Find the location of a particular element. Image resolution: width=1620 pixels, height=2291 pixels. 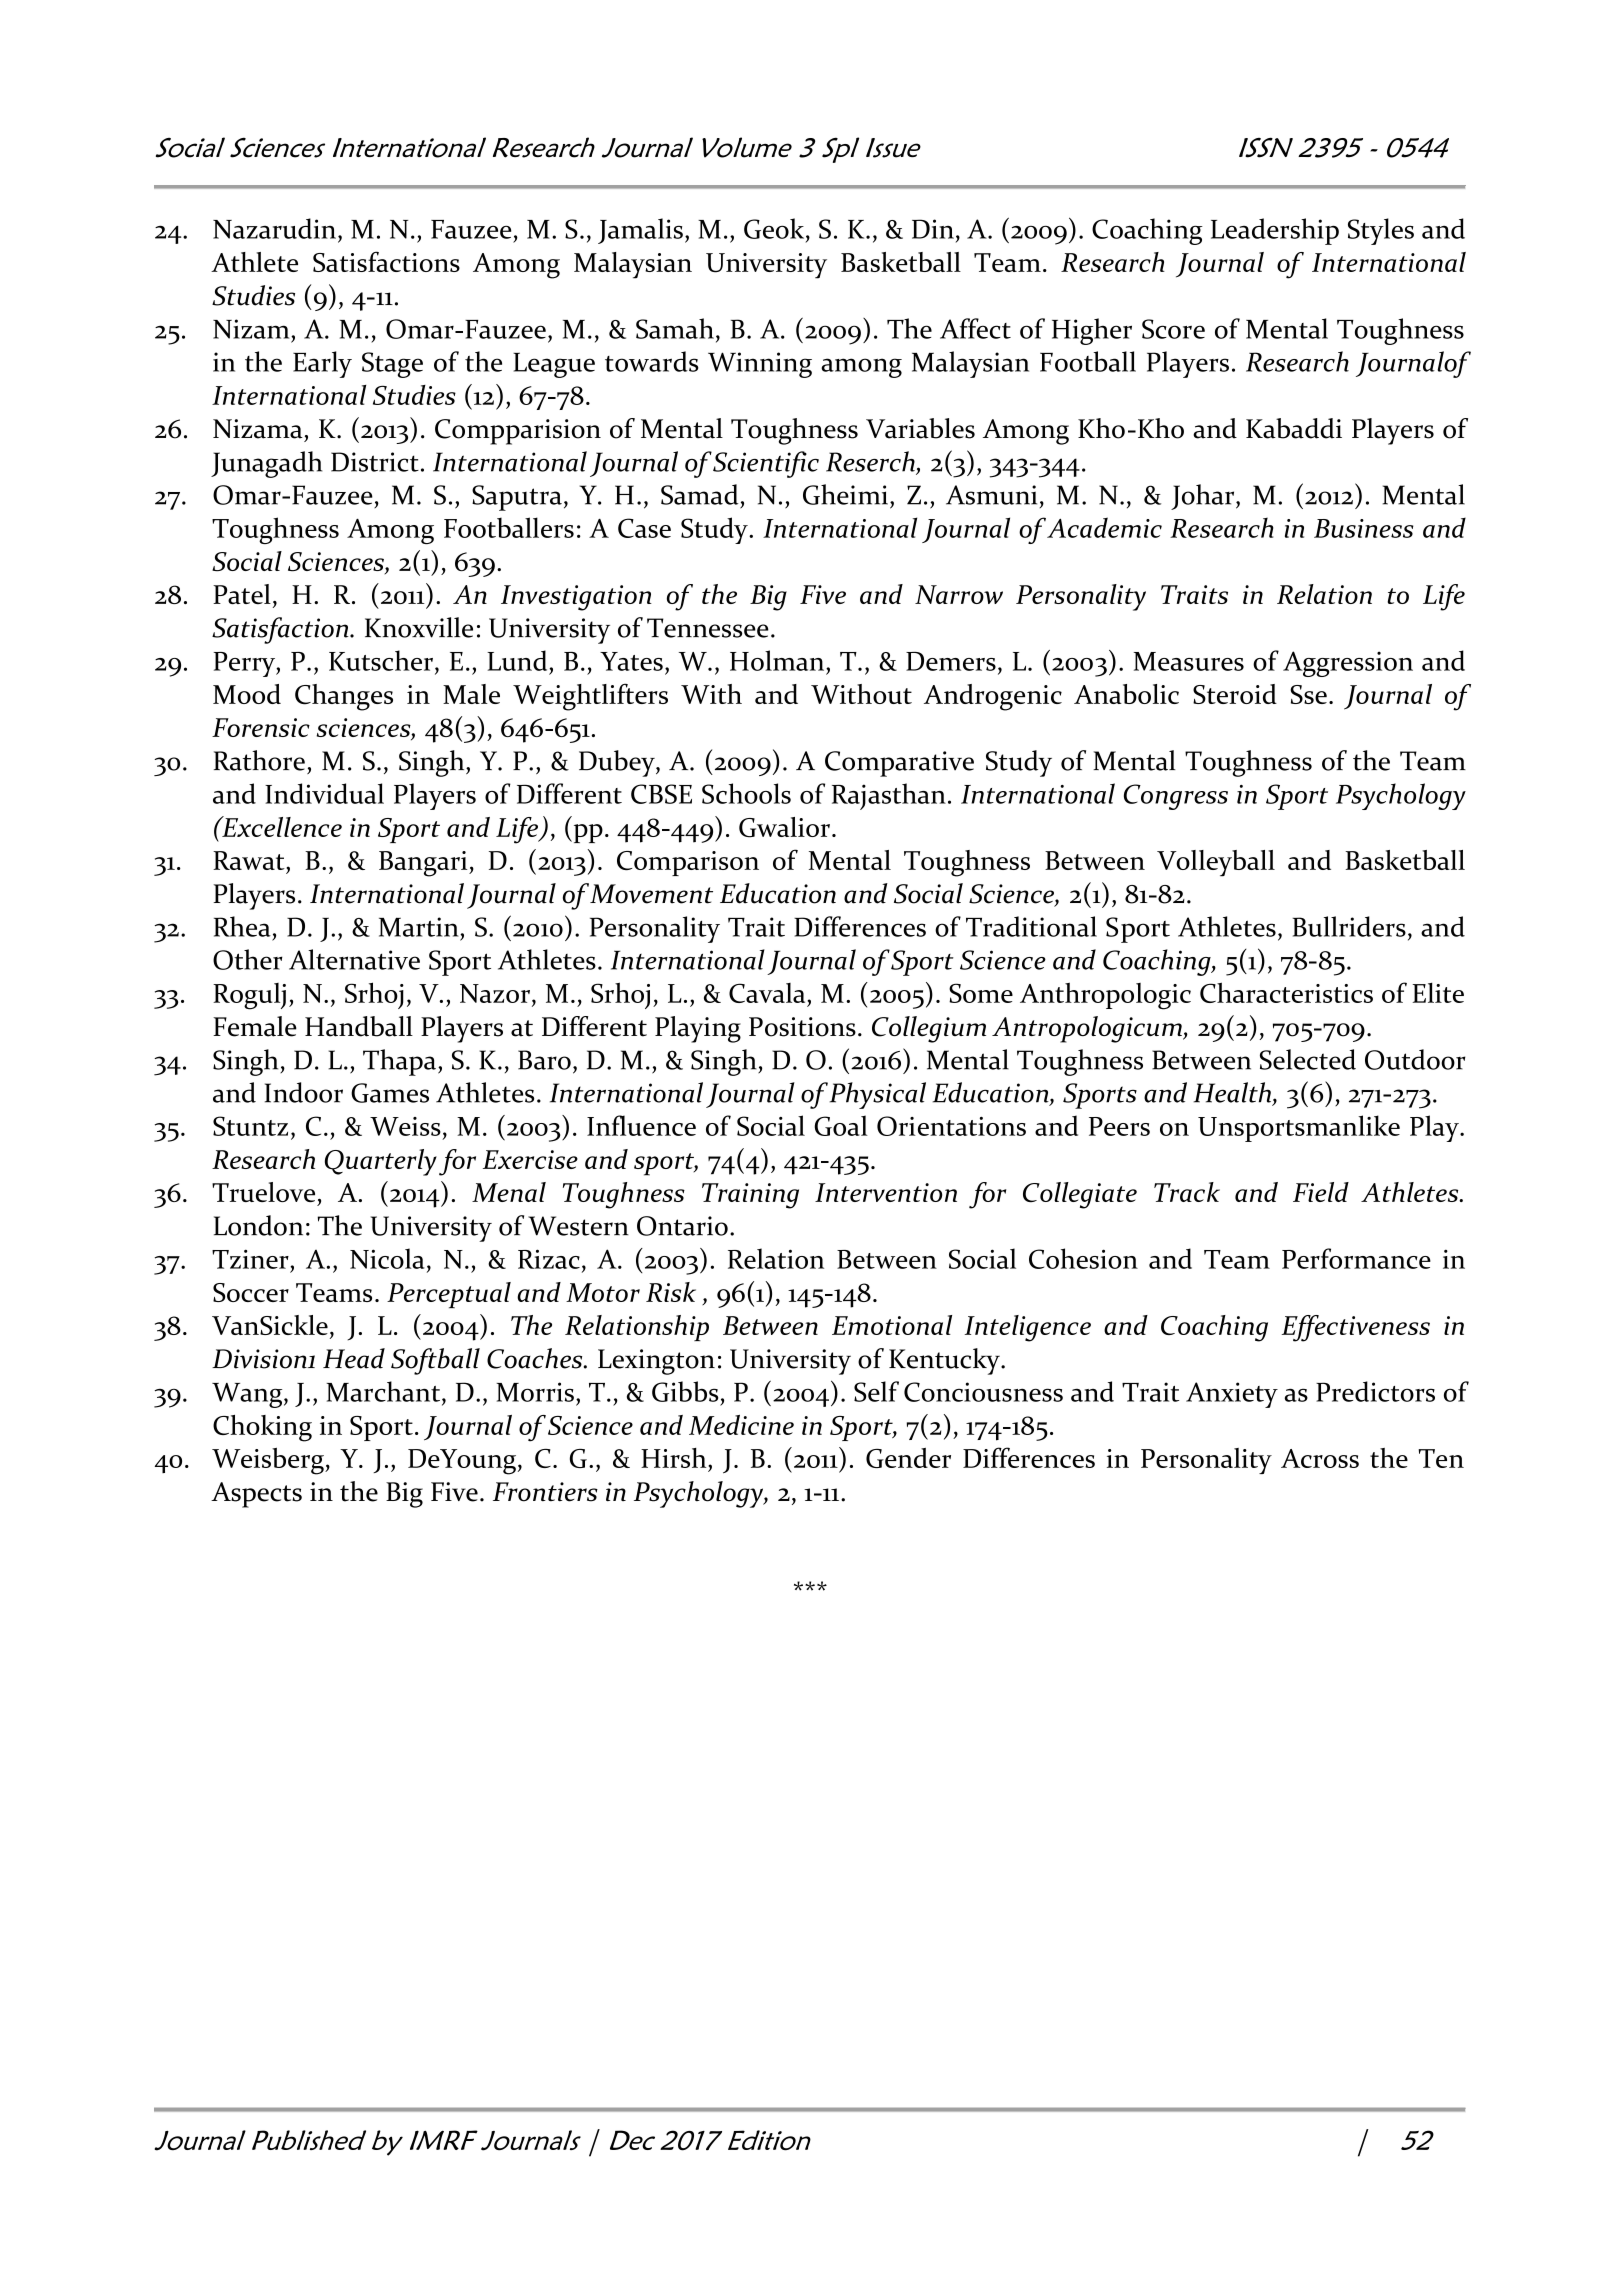

Field is located at coordinates (1321, 1192).
